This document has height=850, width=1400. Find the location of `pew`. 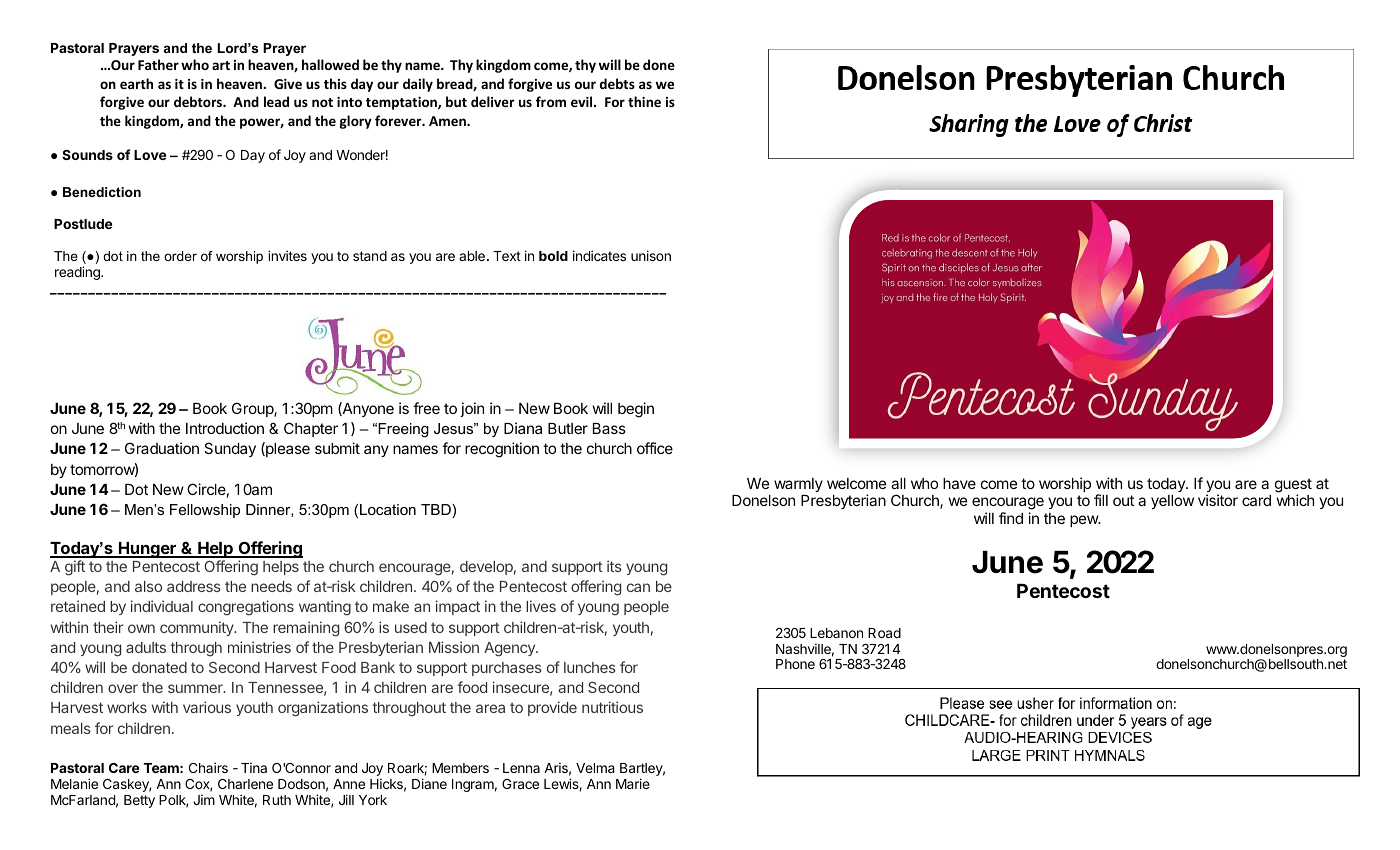

pew is located at coordinates (1085, 521).
